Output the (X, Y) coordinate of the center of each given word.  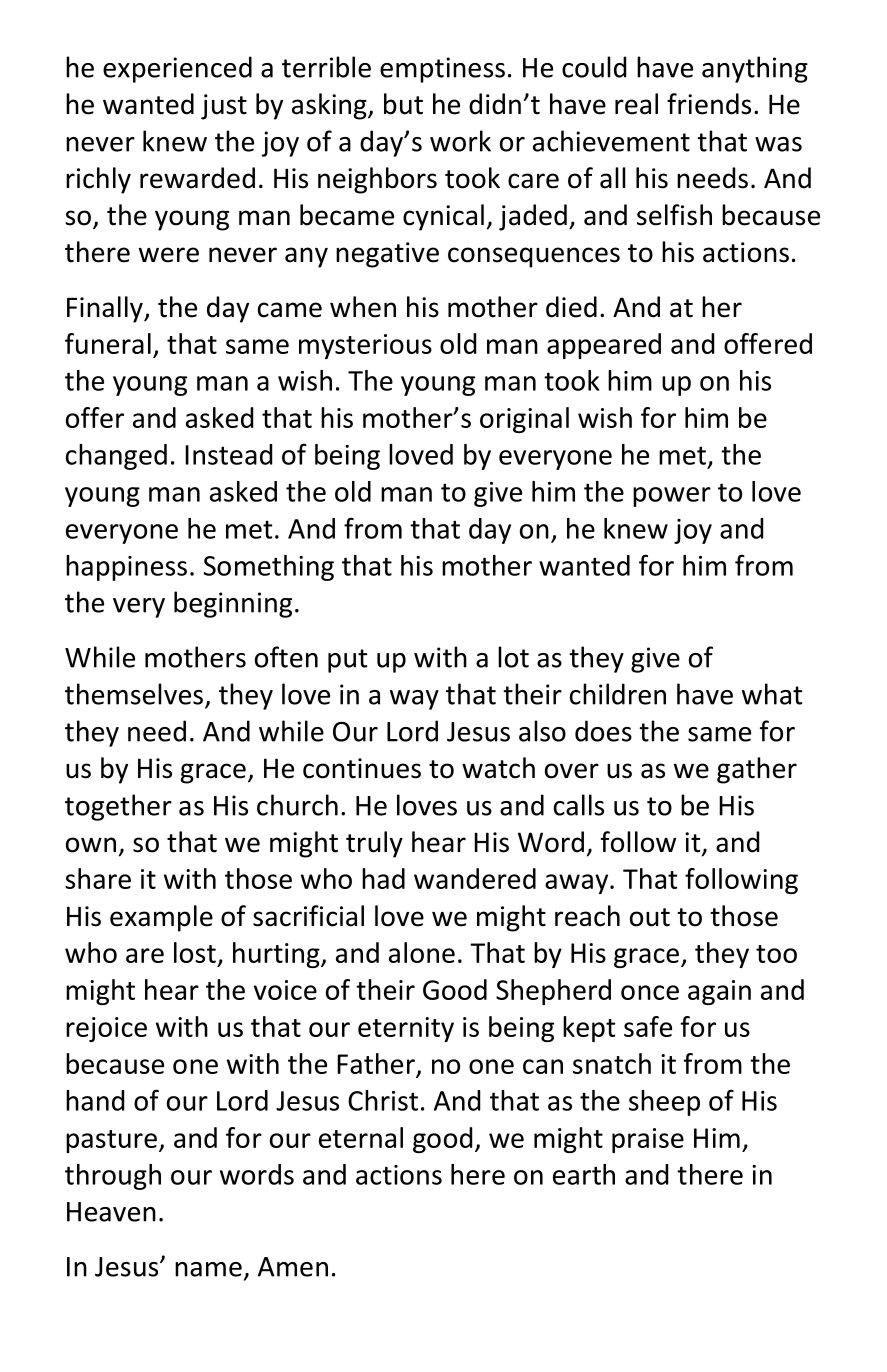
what (772, 694)
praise (648, 1140)
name (208, 1269)
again (719, 992)
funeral (108, 343)
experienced (177, 69)
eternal (361, 1137)
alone (422, 952)
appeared (604, 346)
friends (709, 104)
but (403, 104)
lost (195, 952)
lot (513, 657)
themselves (134, 694)
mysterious (365, 346)
